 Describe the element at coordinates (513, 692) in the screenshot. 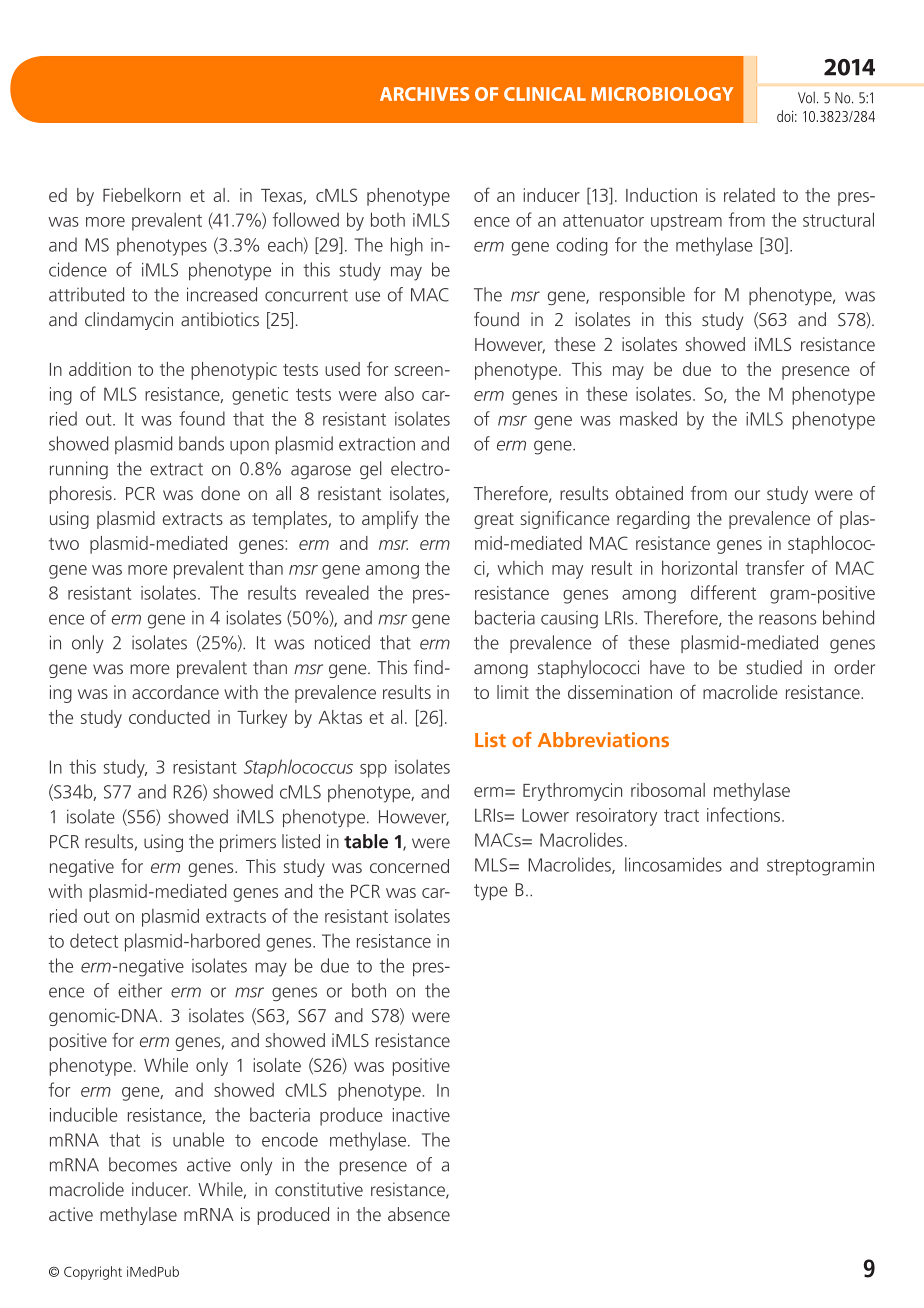

I see `limit` at that location.
